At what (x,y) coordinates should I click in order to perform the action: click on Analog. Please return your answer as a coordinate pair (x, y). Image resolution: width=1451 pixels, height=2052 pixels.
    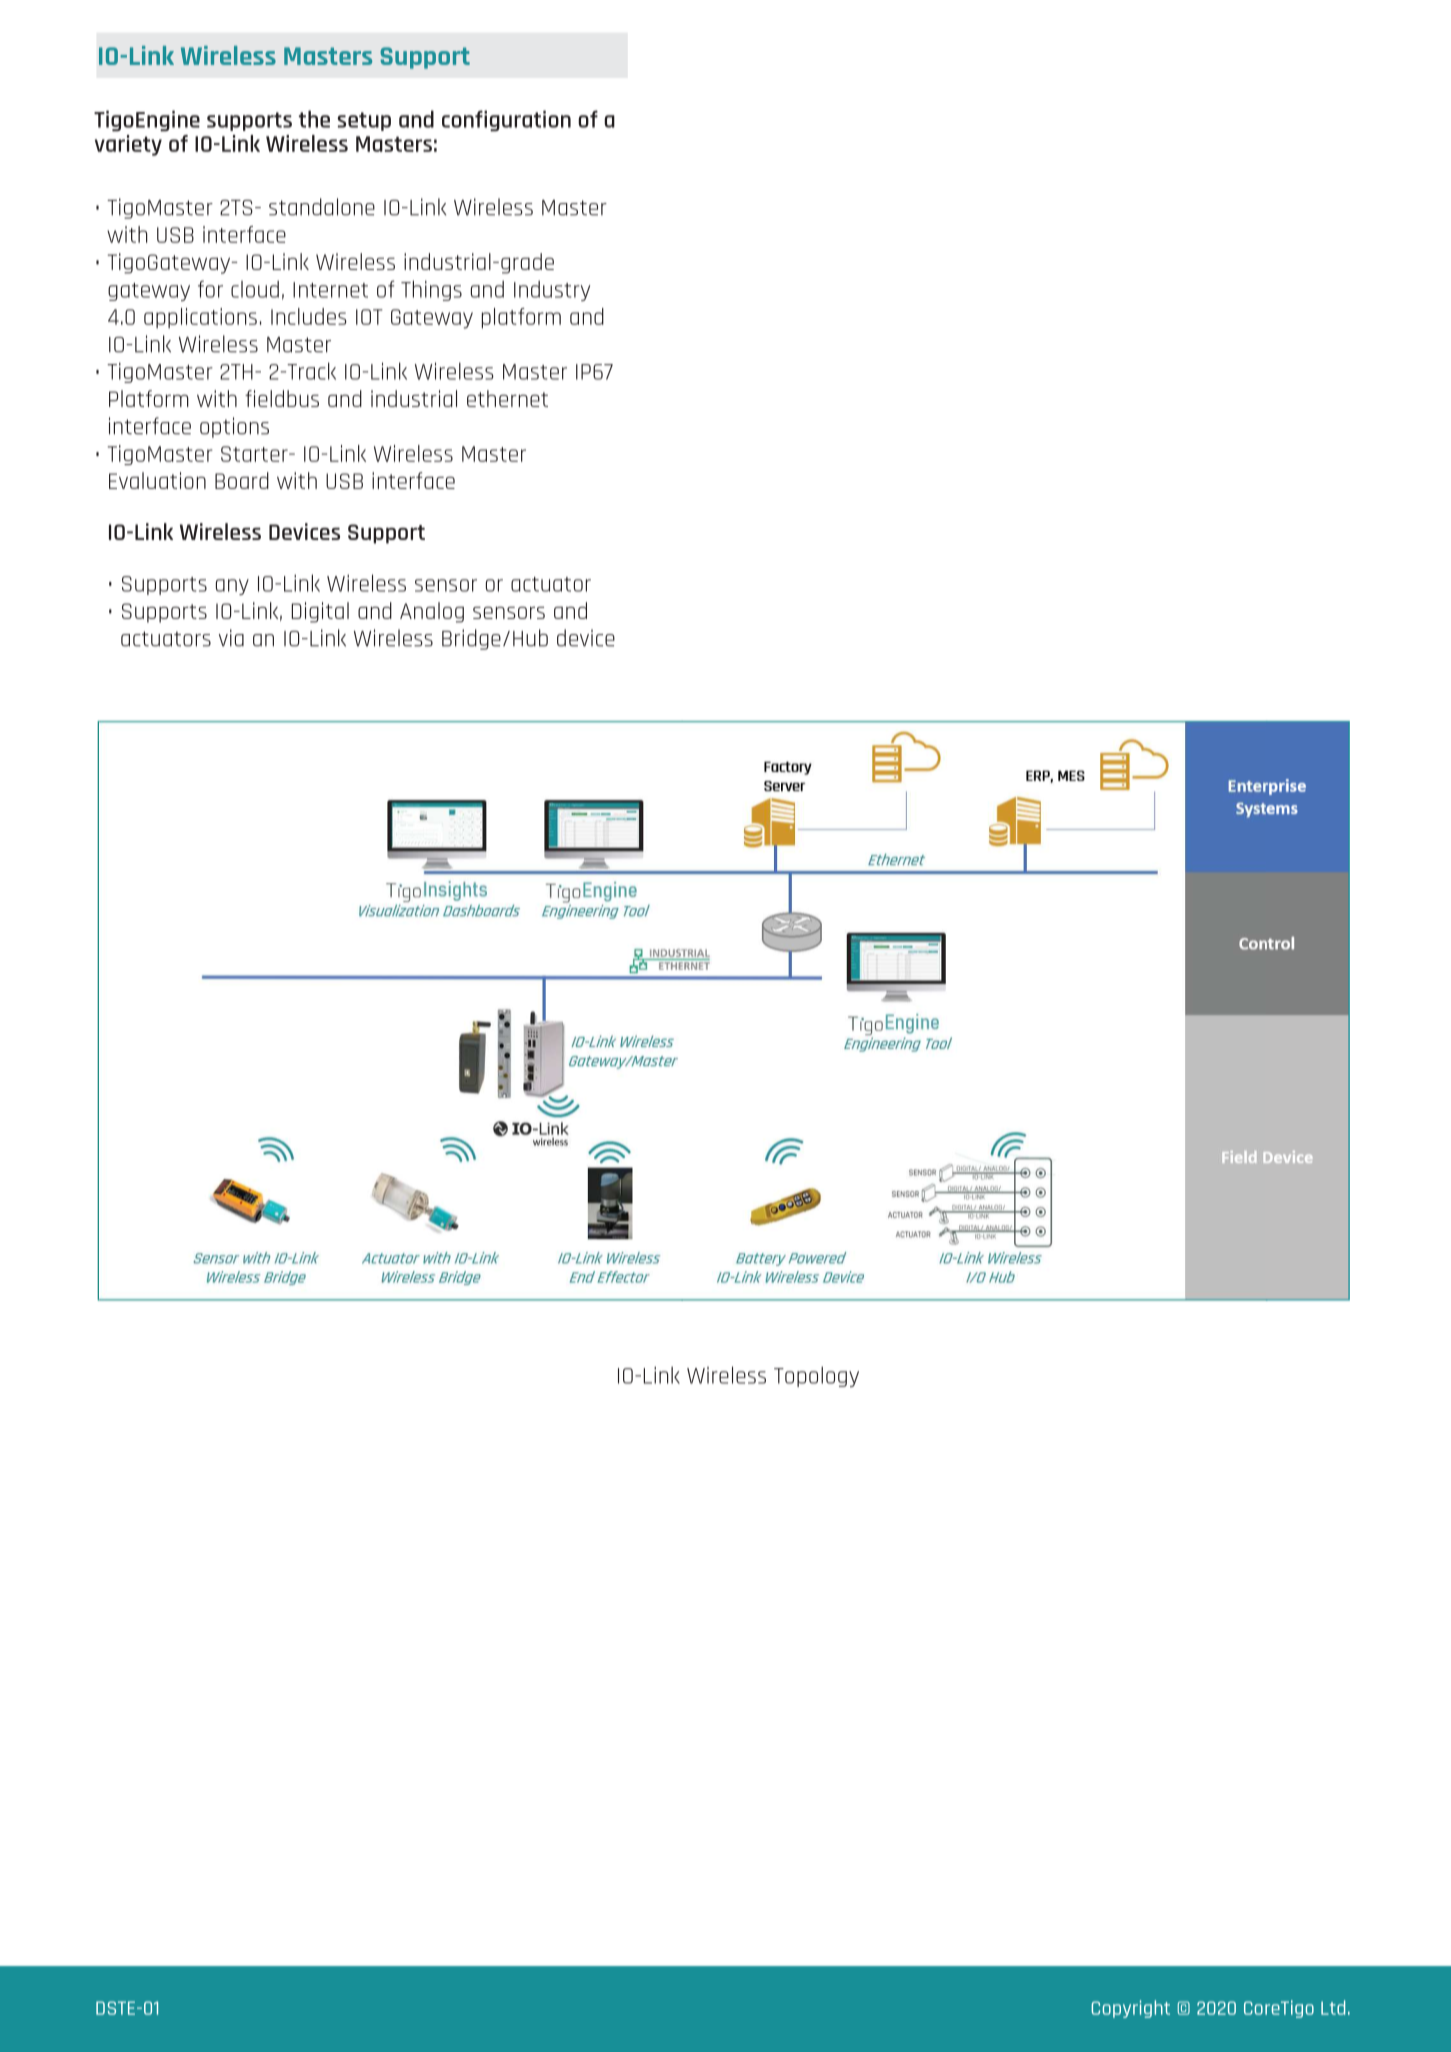
    Looking at the image, I should click on (432, 612).
